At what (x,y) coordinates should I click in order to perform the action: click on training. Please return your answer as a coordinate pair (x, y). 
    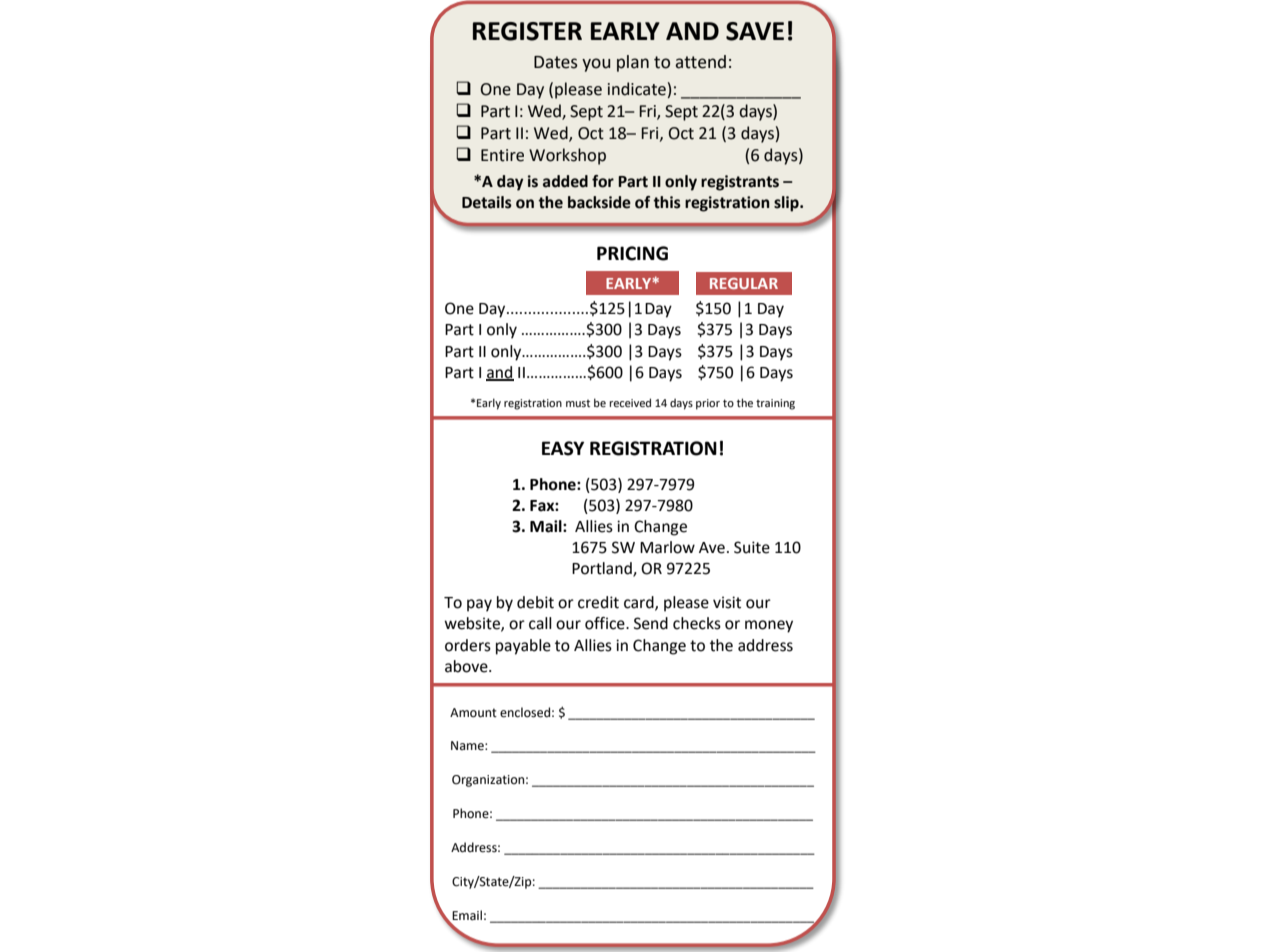
    Looking at the image, I should click on (775, 404).
